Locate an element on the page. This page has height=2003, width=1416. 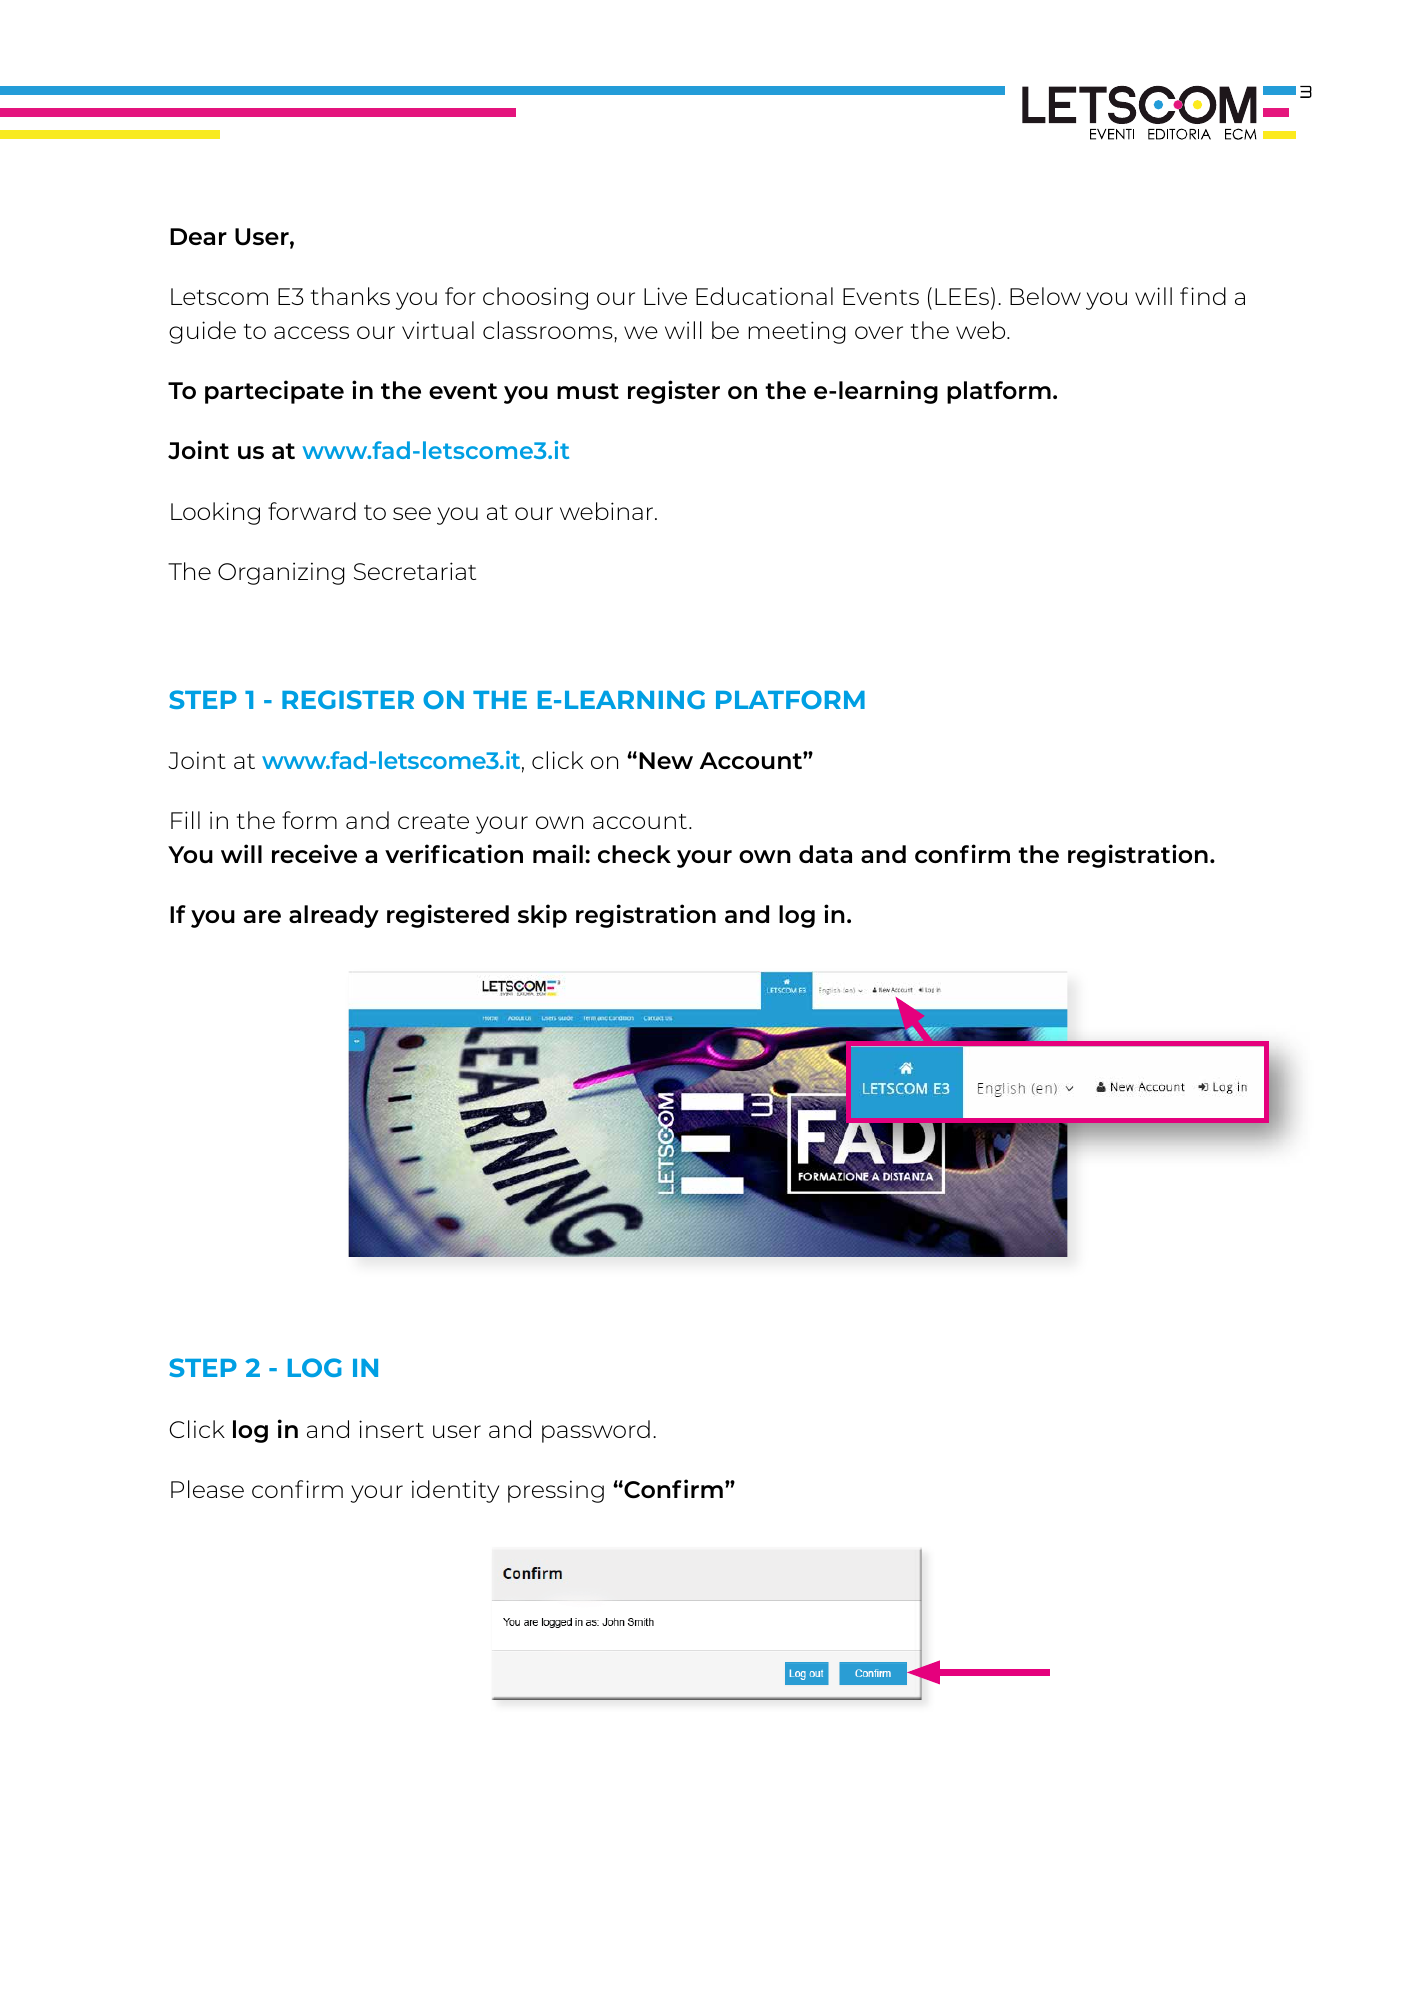
over is located at coordinates (879, 332).
